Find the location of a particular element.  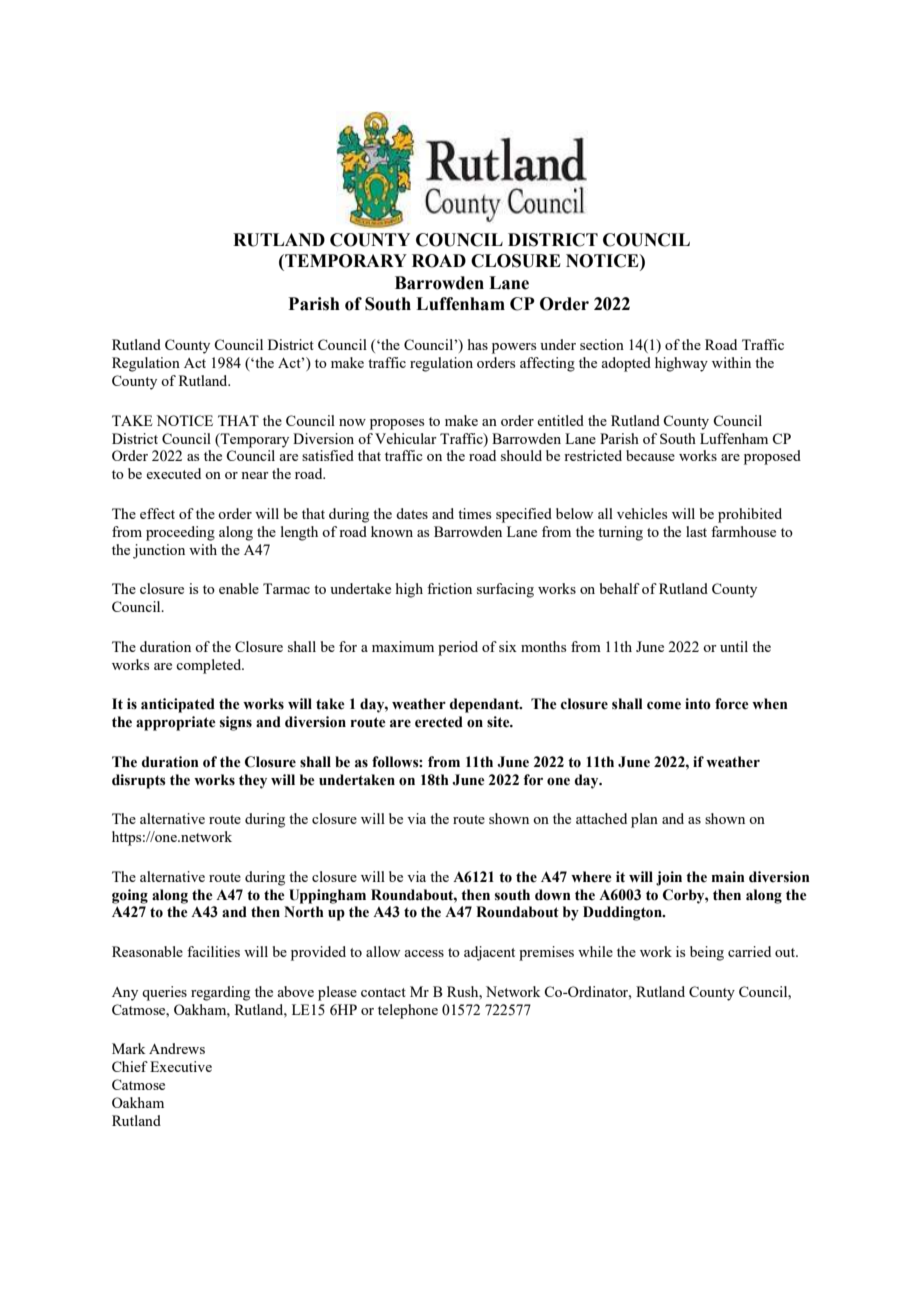

they is located at coordinates (253, 781).
